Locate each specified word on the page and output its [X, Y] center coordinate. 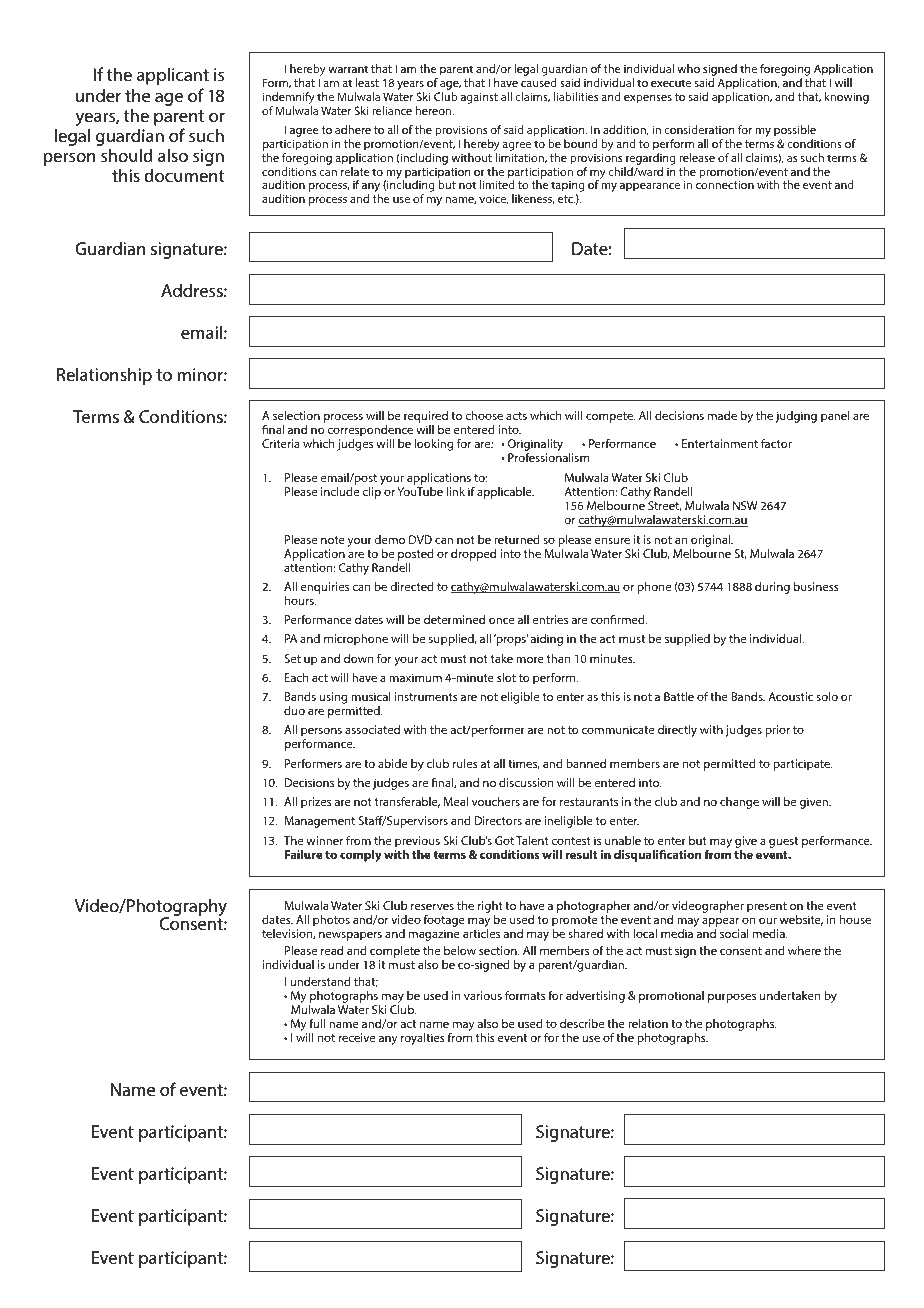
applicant [173, 76]
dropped [473, 555]
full [317, 1023]
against [479, 98]
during [772, 588]
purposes [732, 998]
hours [300, 600]
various [483, 995]
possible [795, 131]
